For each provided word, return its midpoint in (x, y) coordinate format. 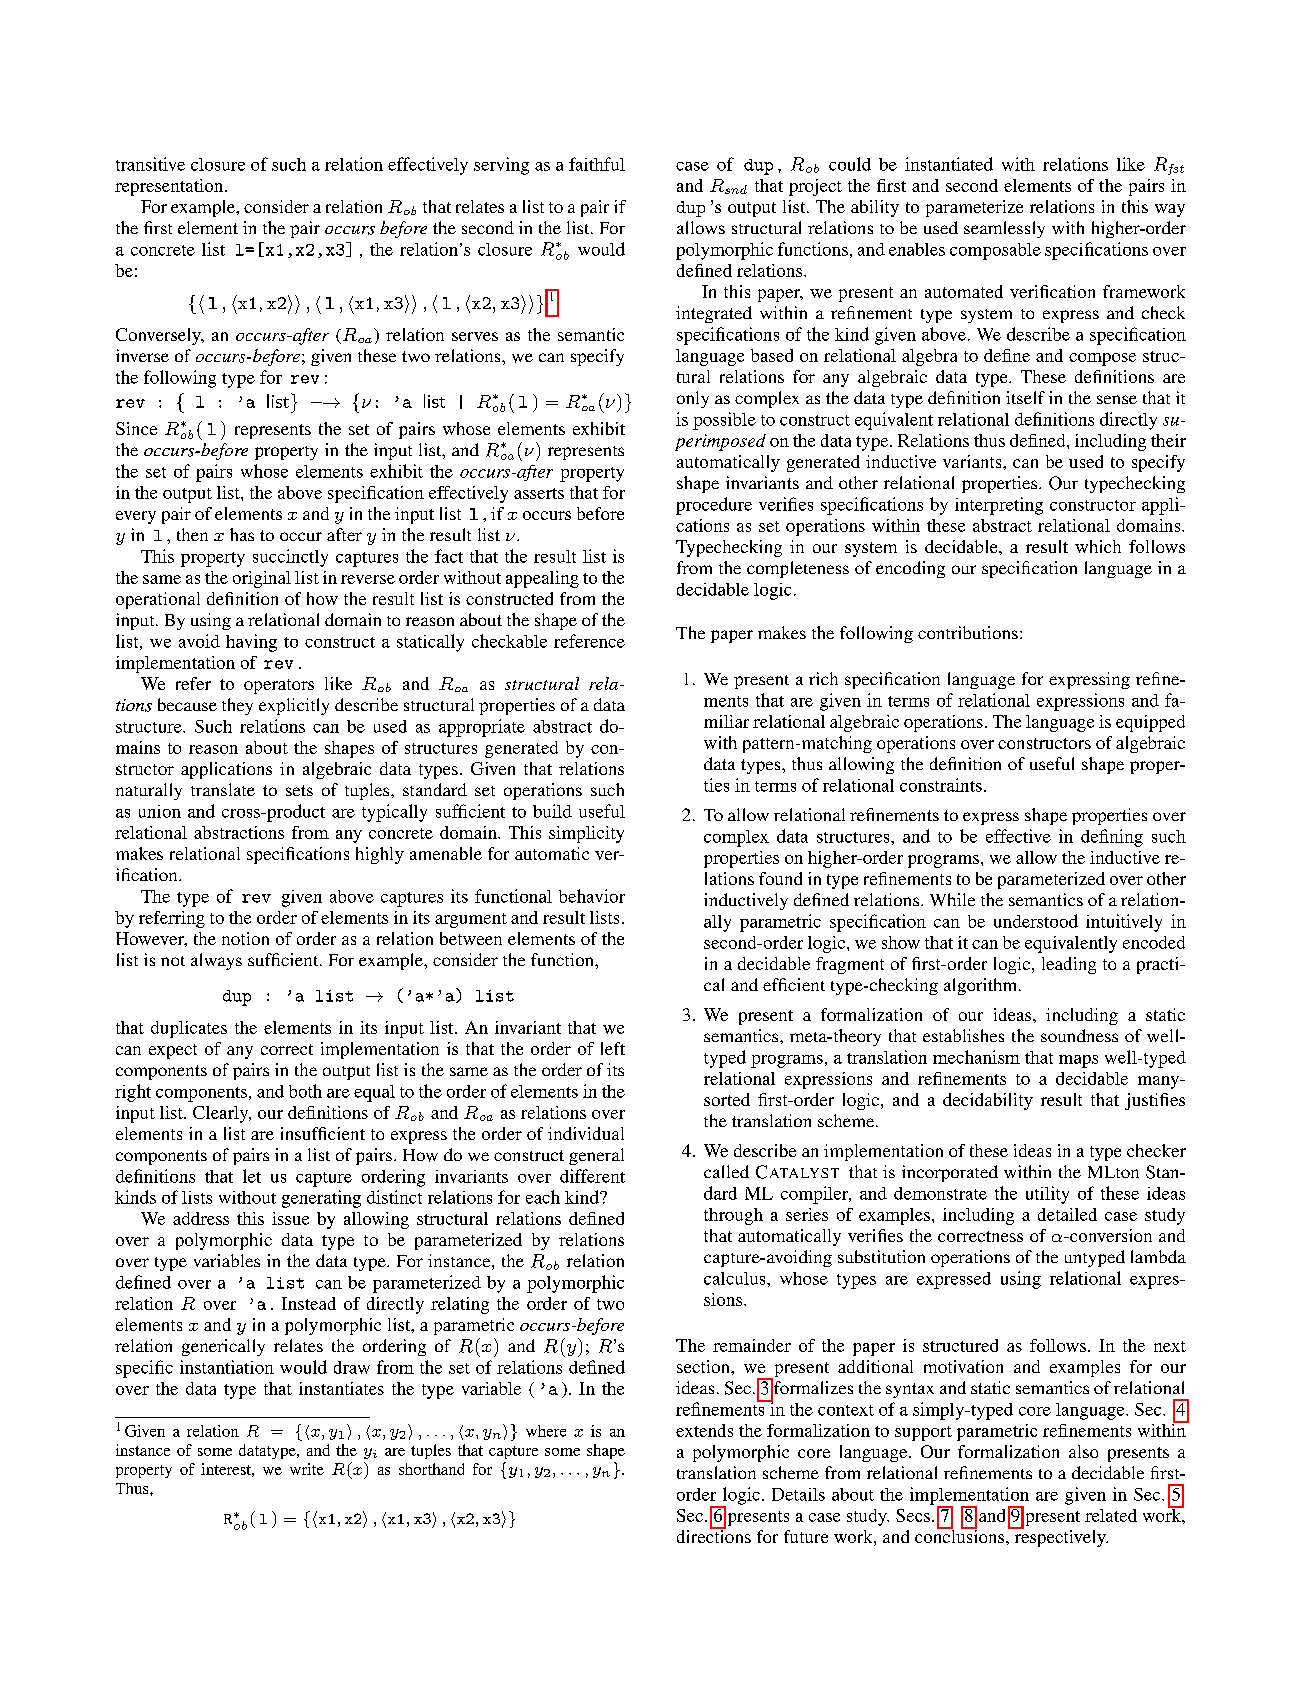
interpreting (999, 506)
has (242, 534)
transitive (150, 164)
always (216, 961)
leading (1069, 965)
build (552, 811)
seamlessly (1004, 229)
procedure (714, 506)
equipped (1150, 723)
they (237, 706)
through (733, 1216)
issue (290, 1218)
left (613, 1048)
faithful (597, 164)
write (307, 1469)
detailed (1067, 1214)
